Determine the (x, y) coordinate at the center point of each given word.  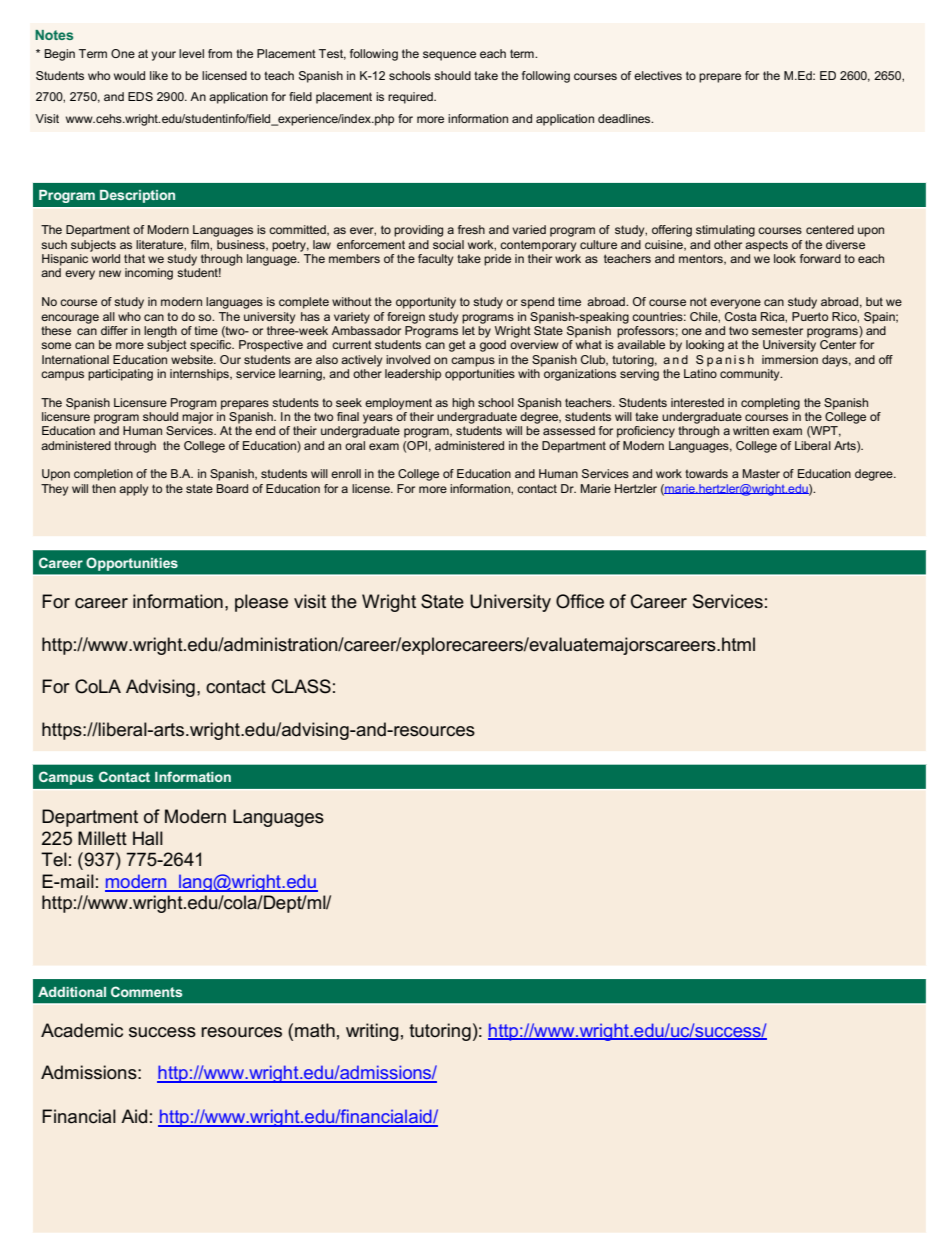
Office (580, 601)
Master (761, 473)
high (463, 404)
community (751, 375)
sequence (449, 56)
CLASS (301, 686)
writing (372, 1032)
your (163, 56)
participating (120, 375)
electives (658, 75)
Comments (147, 991)
